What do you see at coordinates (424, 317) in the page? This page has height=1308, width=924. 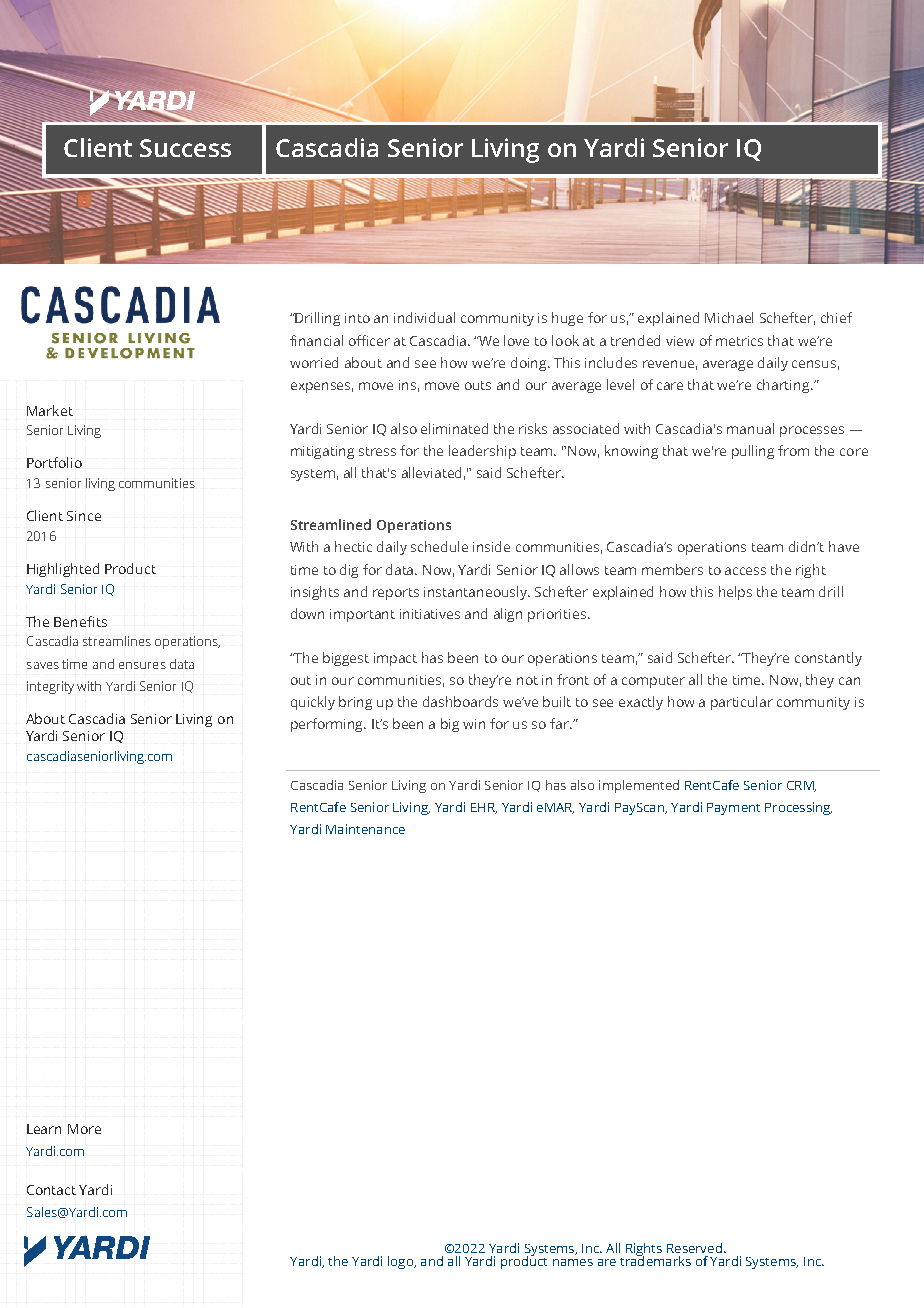 I see `individual` at bounding box center [424, 317].
